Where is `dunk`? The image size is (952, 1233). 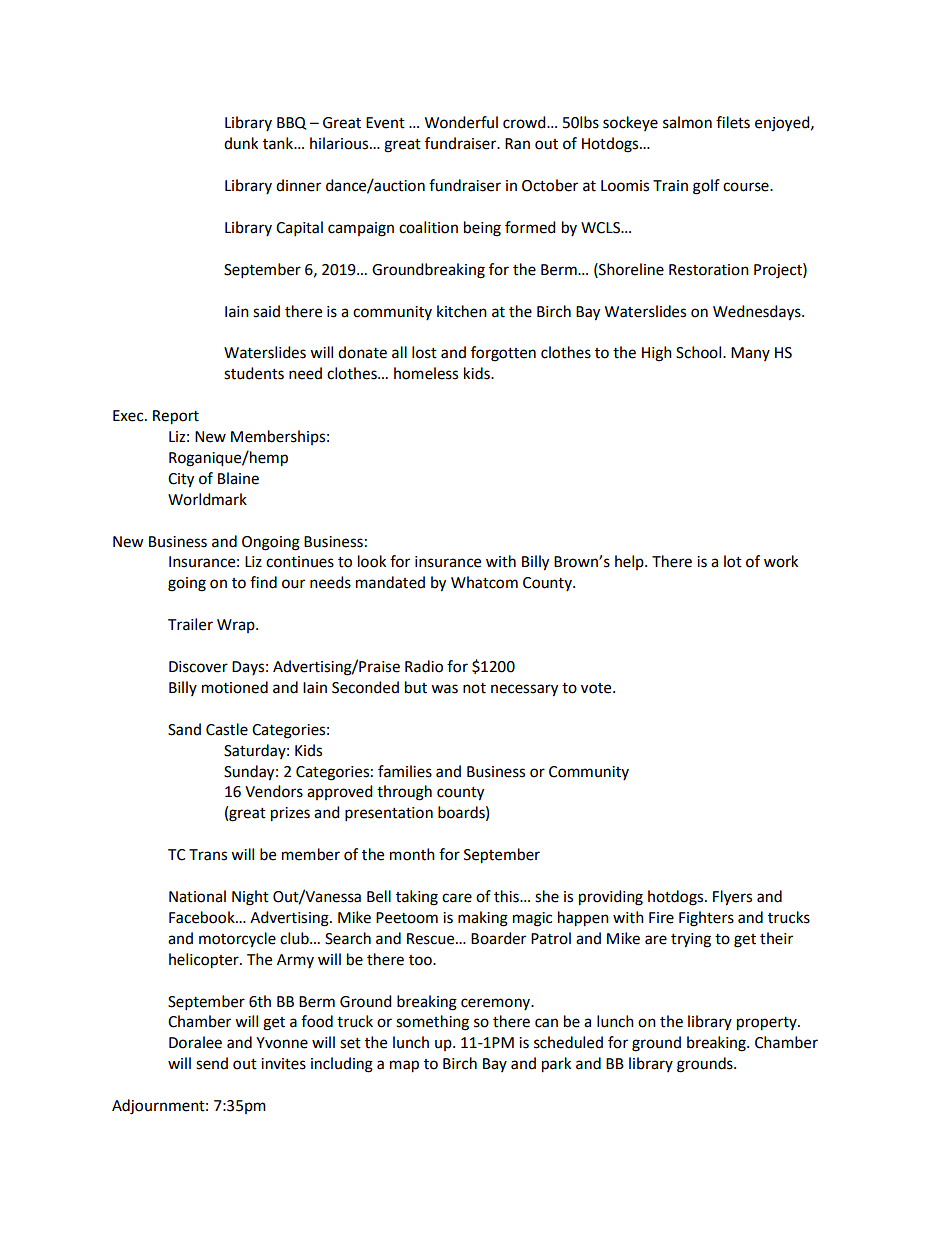
dunk is located at coordinates (241, 143).
